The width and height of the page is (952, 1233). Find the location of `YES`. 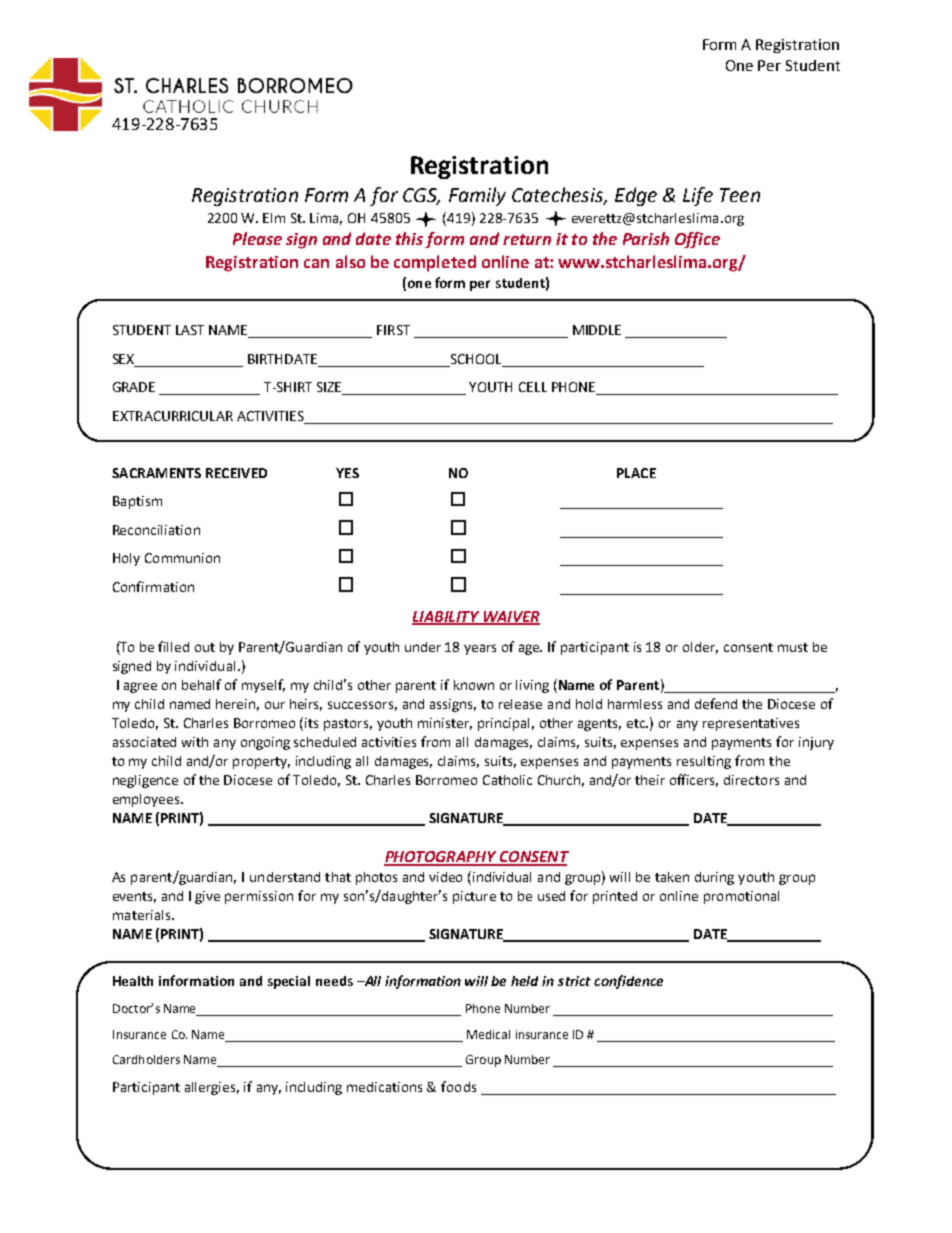

YES is located at coordinates (347, 473).
